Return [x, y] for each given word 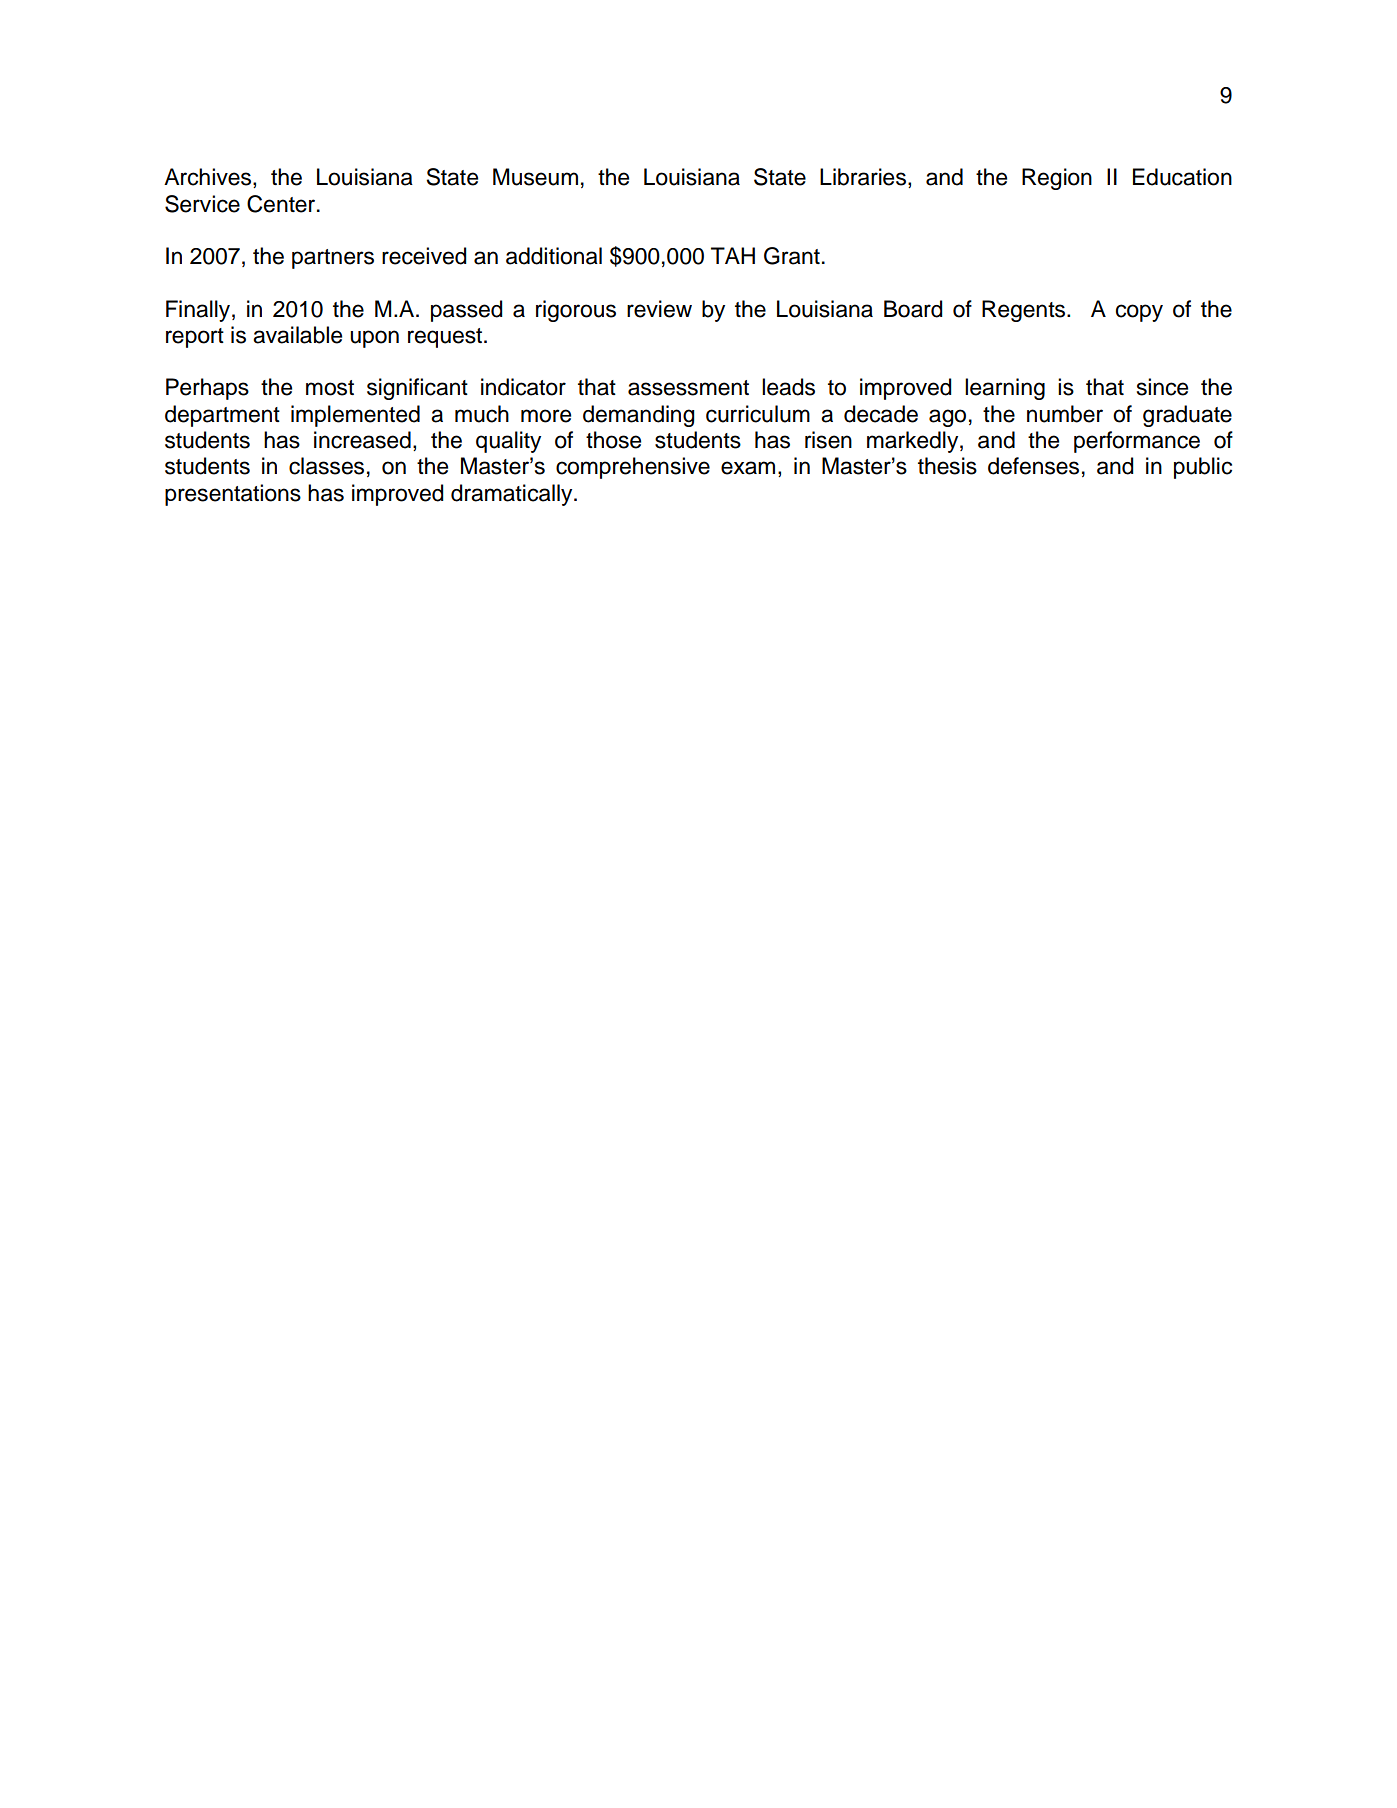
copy [1139, 313]
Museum [535, 177]
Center [282, 204]
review [659, 309]
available [297, 335]
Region [1057, 179]
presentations [233, 495]
